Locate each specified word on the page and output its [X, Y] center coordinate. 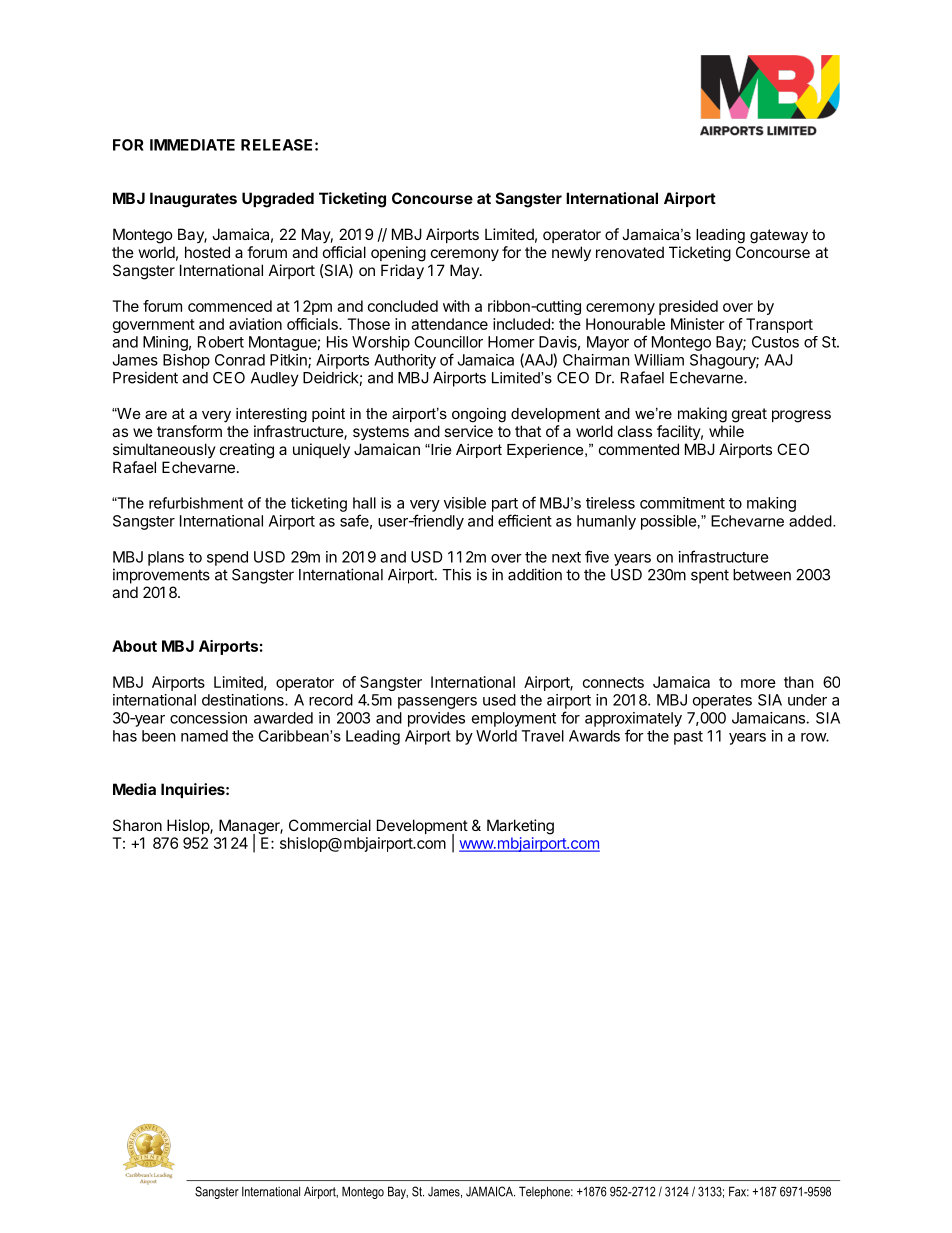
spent [710, 577]
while [726, 431]
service [468, 431]
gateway [779, 236]
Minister [697, 324]
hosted [207, 252]
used [499, 700]
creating [247, 451]
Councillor [448, 342]
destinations [244, 700]
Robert [221, 342]
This [456, 574]
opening [398, 254]
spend [227, 558]
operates [722, 702]
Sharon [137, 825]
